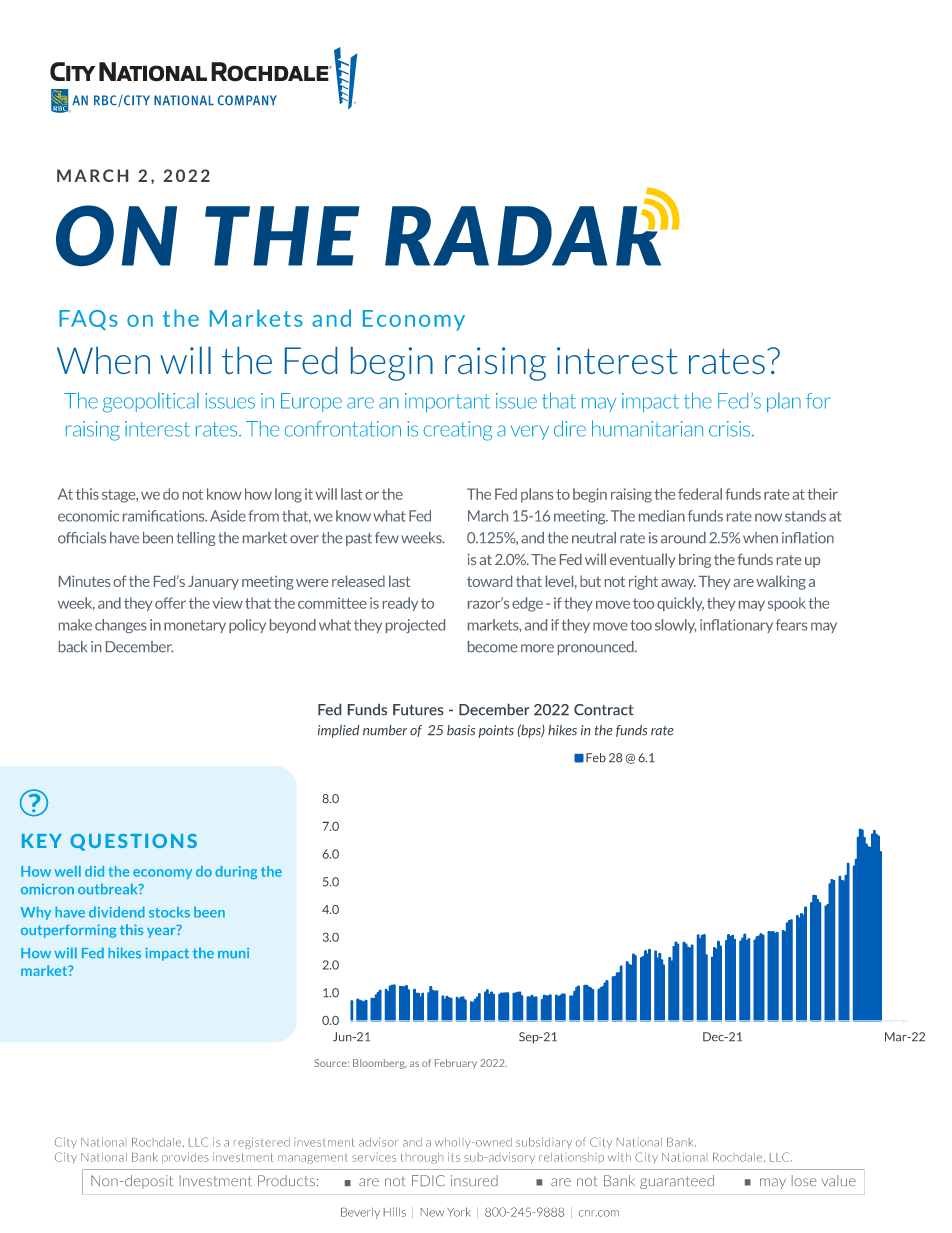 The width and height of the page is (952, 1233). What do you see at coordinates (729, 429) in the page?
I see `crisis` at bounding box center [729, 429].
